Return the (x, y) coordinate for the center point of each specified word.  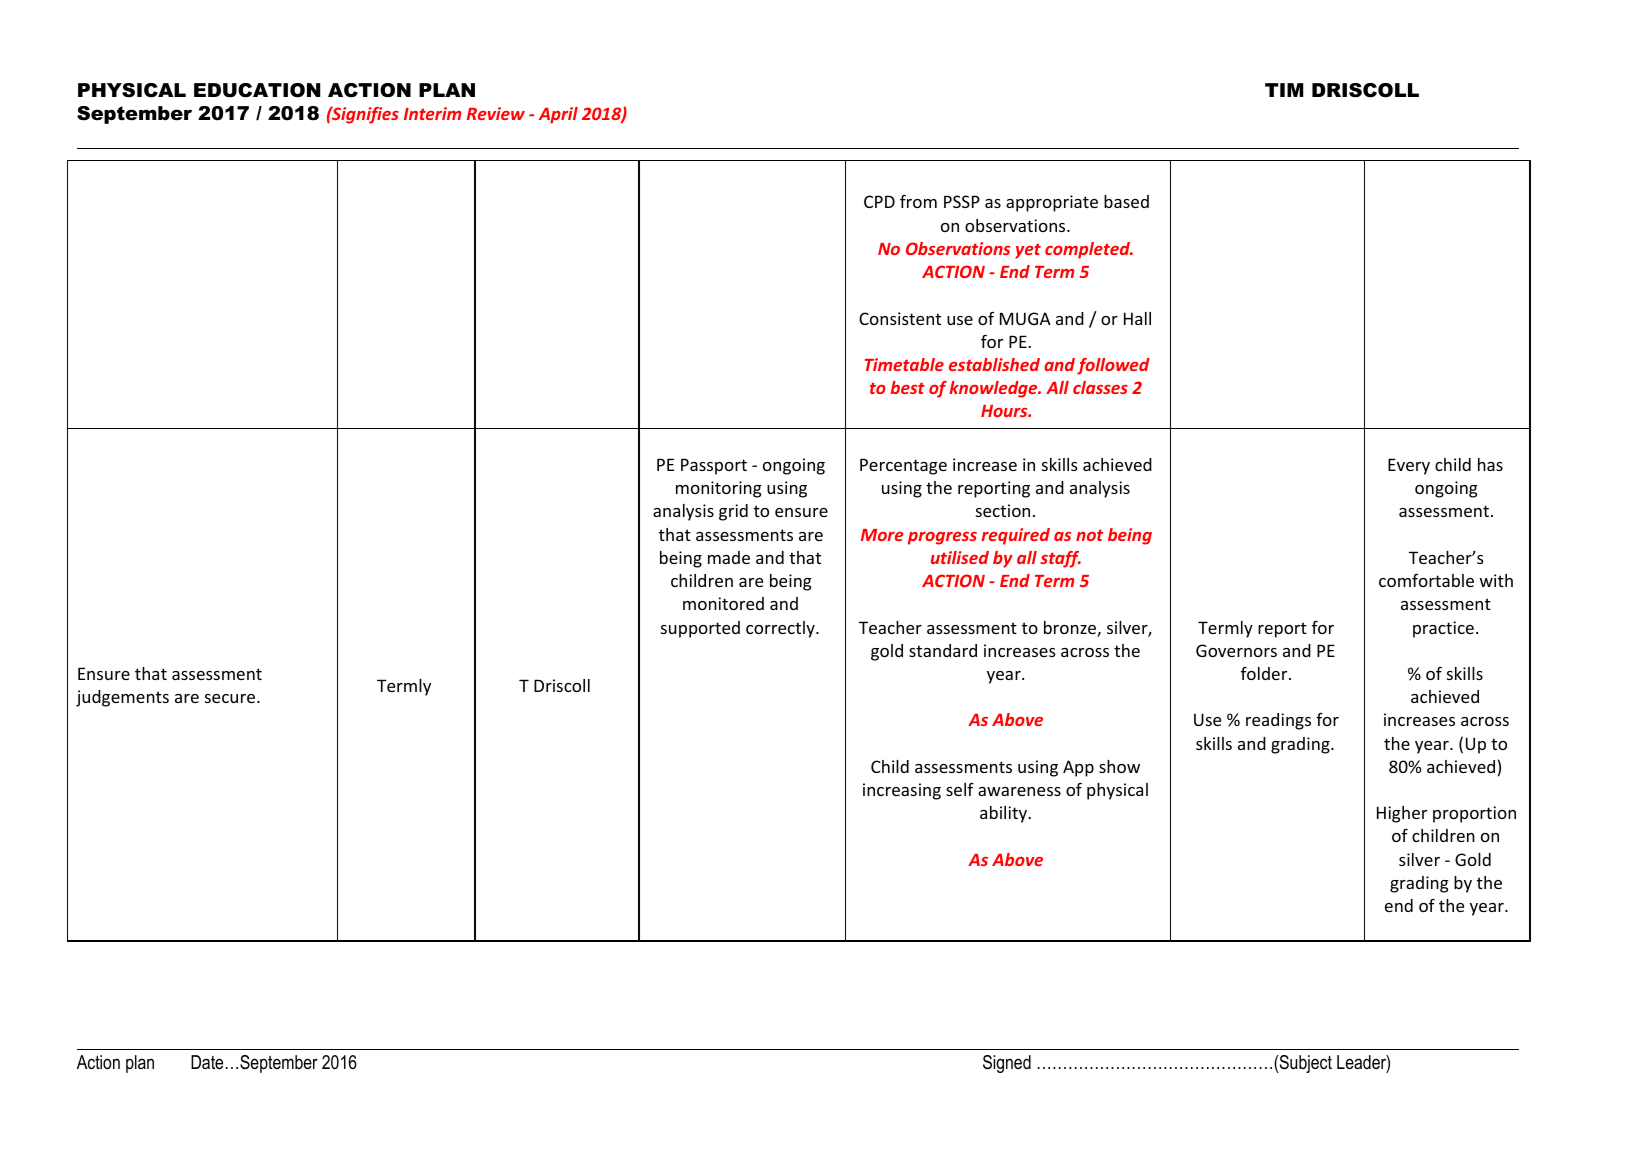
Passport (714, 466)
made (729, 557)
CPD (879, 201)
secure (231, 698)
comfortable (1426, 580)
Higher (1402, 814)
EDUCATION (257, 90)
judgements (122, 698)
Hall (1137, 318)
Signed (1007, 1064)
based (1126, 201)
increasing (902, 791)
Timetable (904, 364)
